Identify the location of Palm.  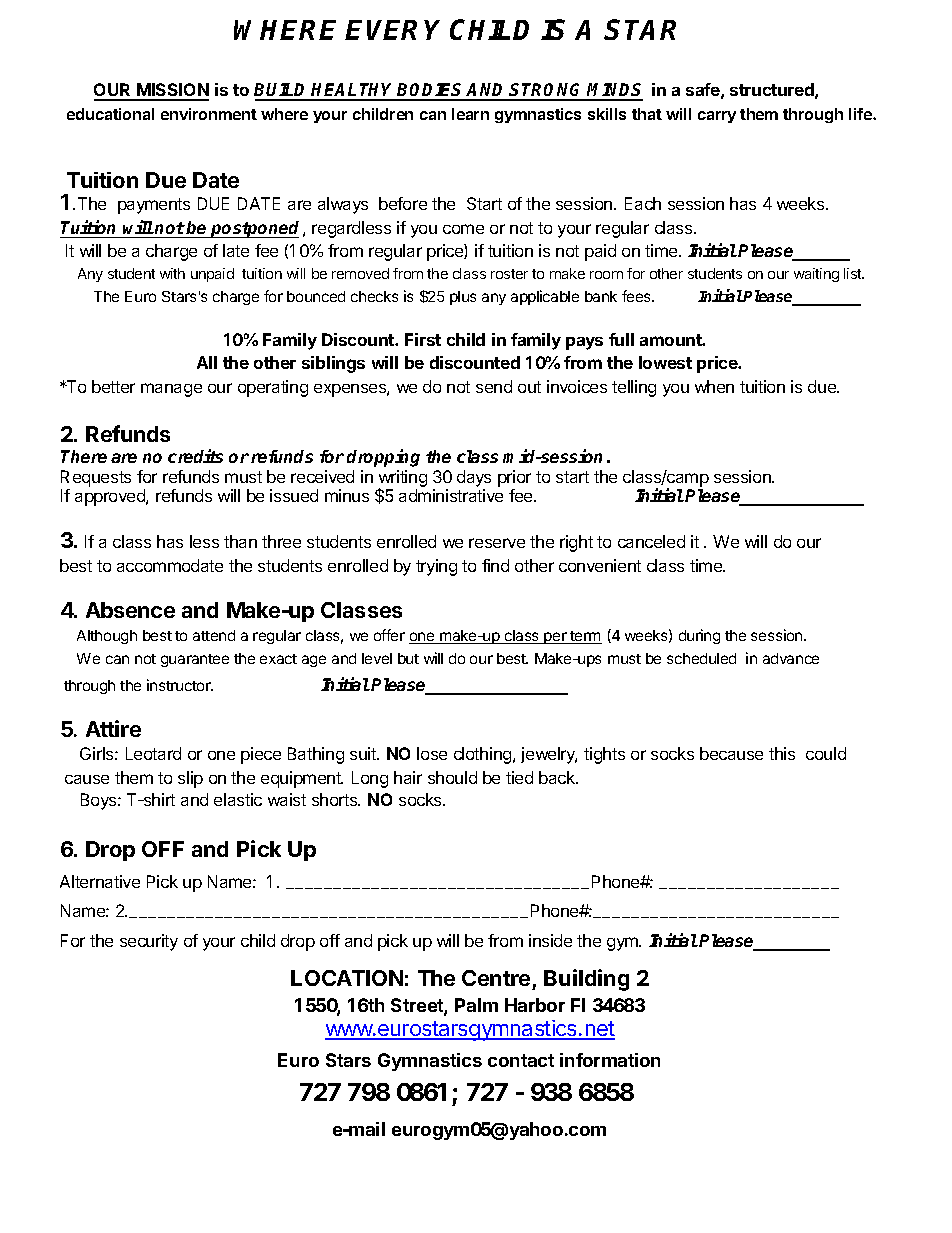
(476, 1005).
